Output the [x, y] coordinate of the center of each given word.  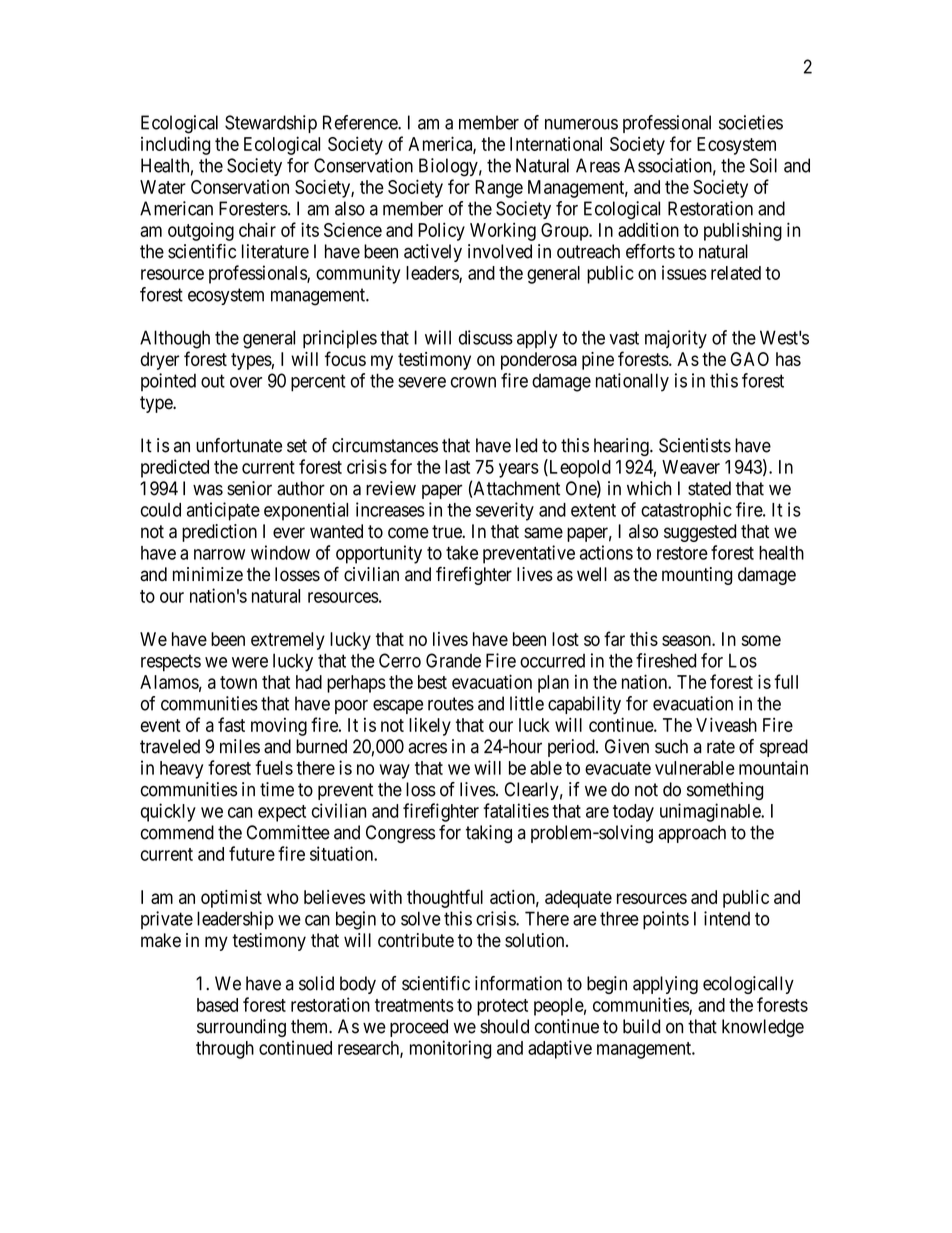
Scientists [695, 445]
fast [231, 724]
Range [499, 189]
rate [721, 747]
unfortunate [239, 445]
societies [751, 122]
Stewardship [271, 124]
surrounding [241, 1028]
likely [430, 726]
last [457, 467]
